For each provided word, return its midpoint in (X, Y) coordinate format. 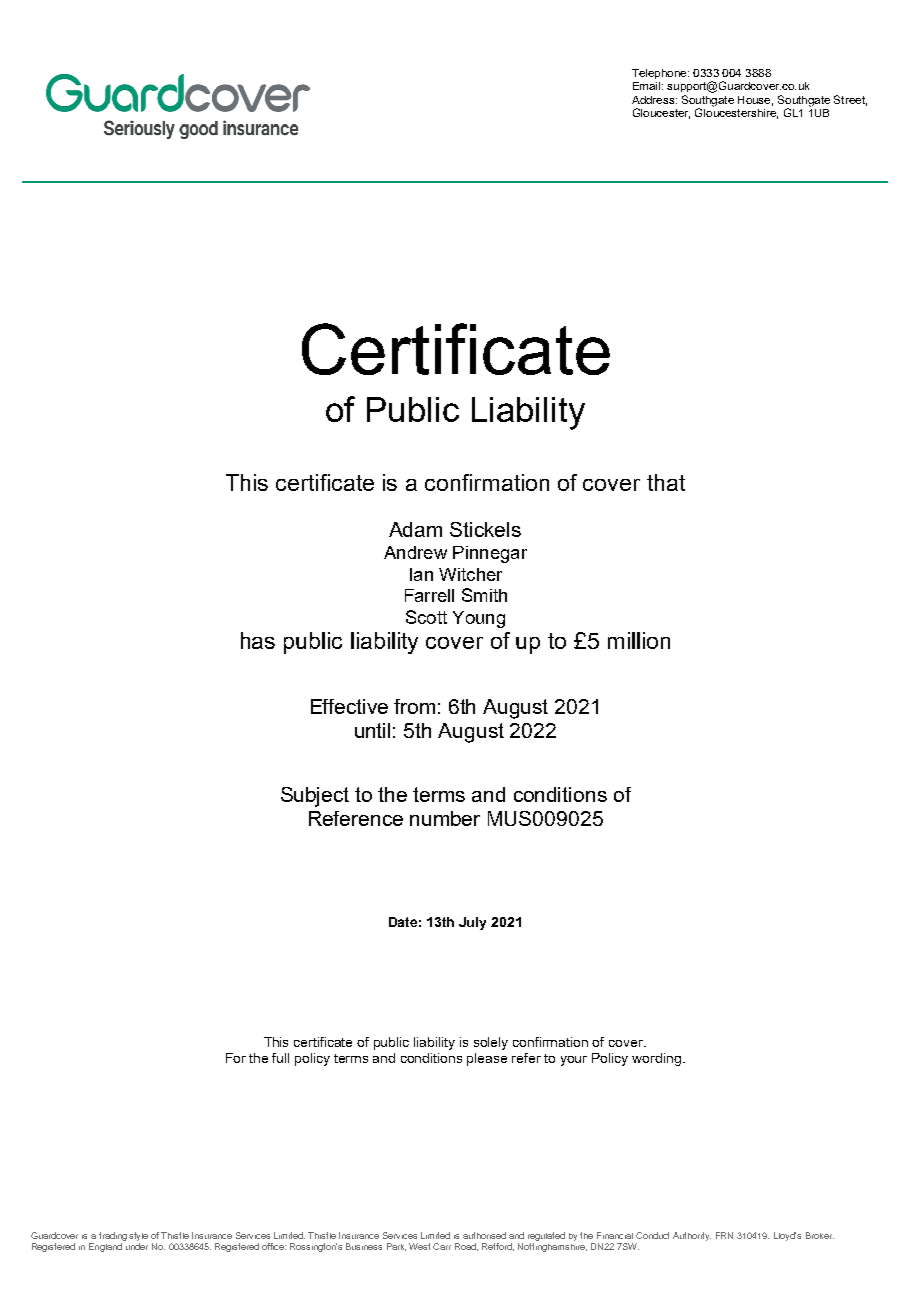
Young (479, 619)
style (138, 1238)
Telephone (660, 74)
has (258, 640)
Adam (415, 529)
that (666, 482)
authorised (484, 1235)
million (639, 640)
